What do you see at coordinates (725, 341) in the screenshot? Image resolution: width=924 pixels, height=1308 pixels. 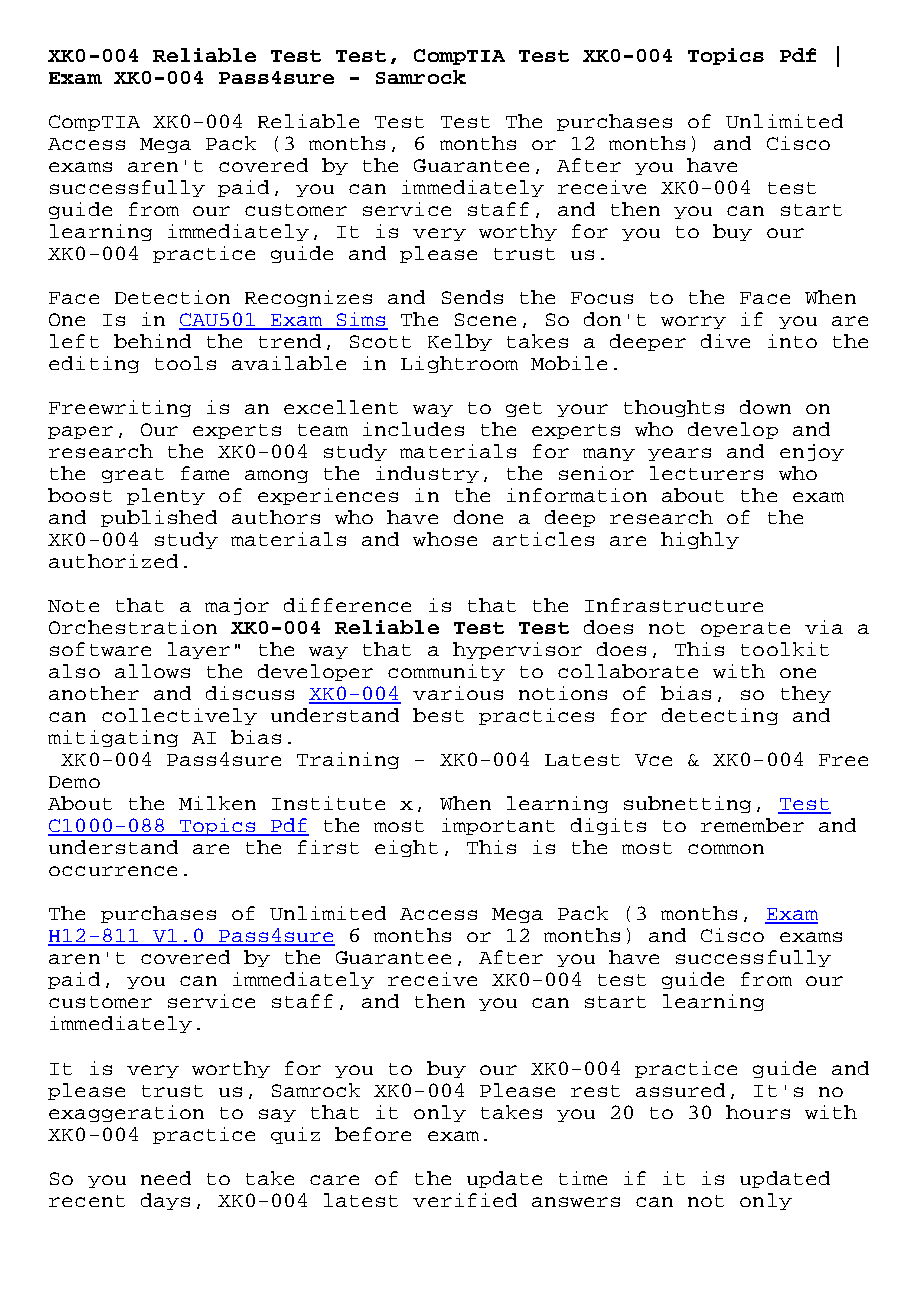 I see `dive` at bounding box center [725, 341].
